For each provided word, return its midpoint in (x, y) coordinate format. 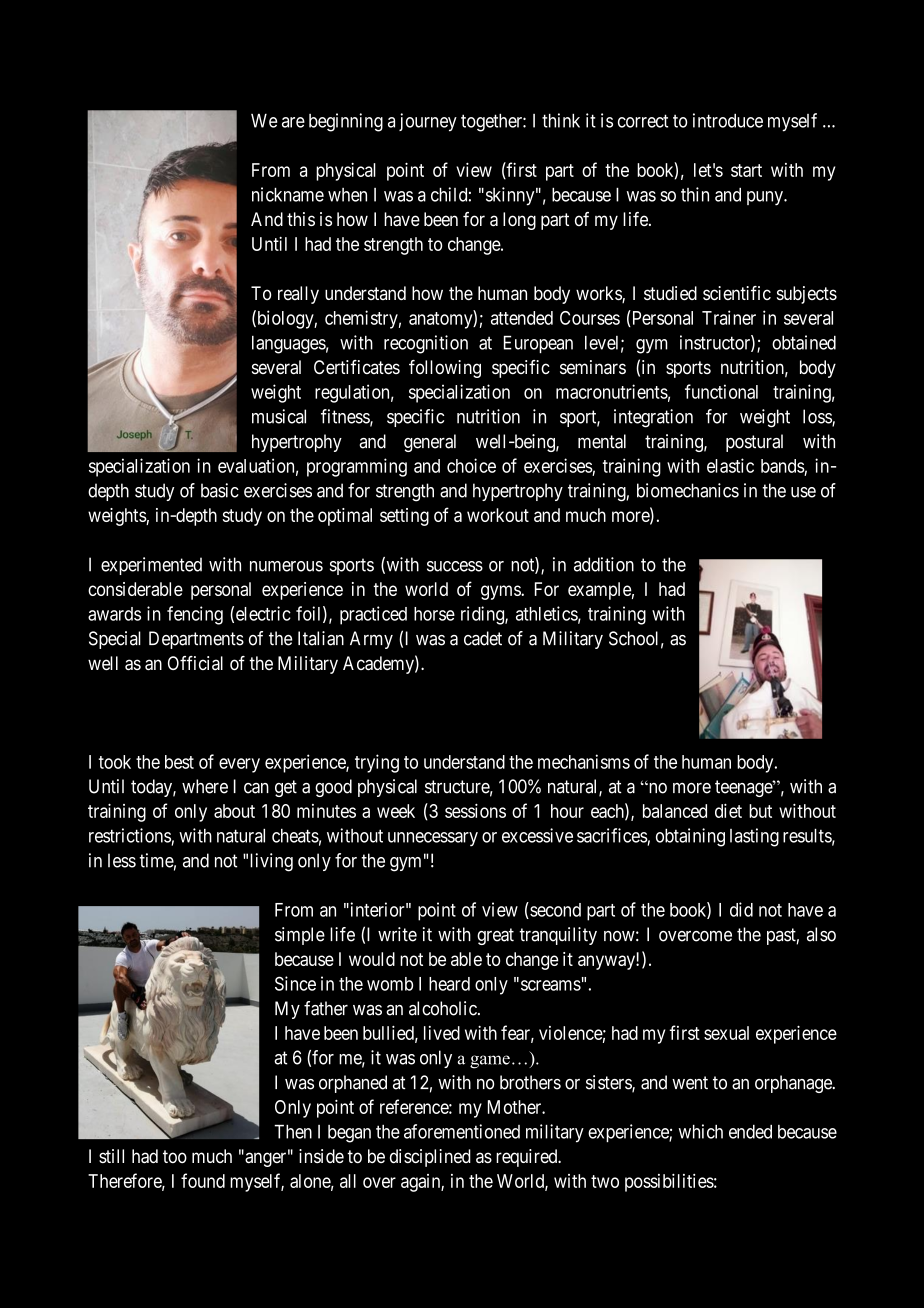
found (203, 1180)
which (701, 1131)
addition (604, 564)
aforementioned (462, 1131)
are (293, 122)
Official (195, 663)
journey (428, 122)
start (746, 170)
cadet (483, 638)
